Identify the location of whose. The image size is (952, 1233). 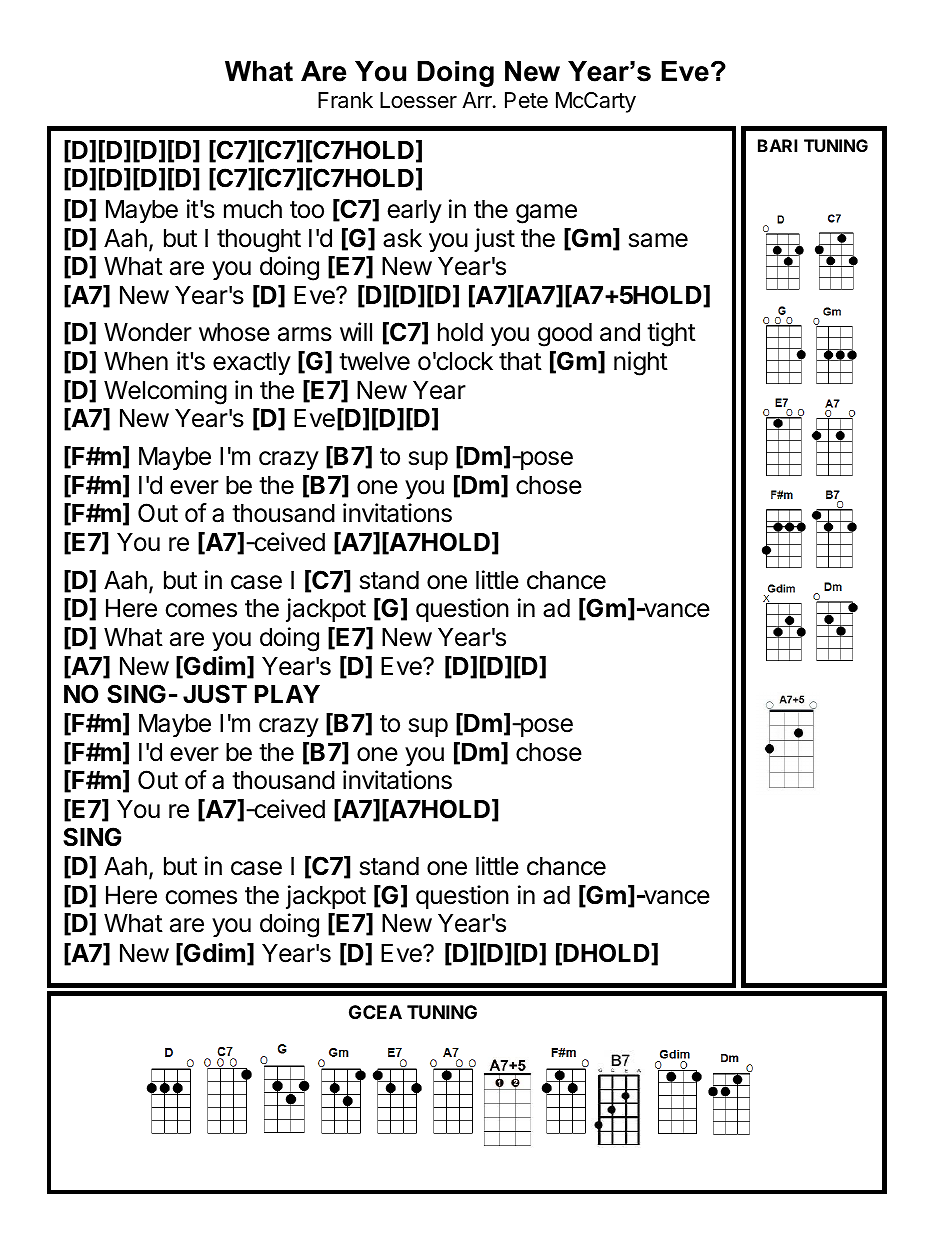
(234, 332).
